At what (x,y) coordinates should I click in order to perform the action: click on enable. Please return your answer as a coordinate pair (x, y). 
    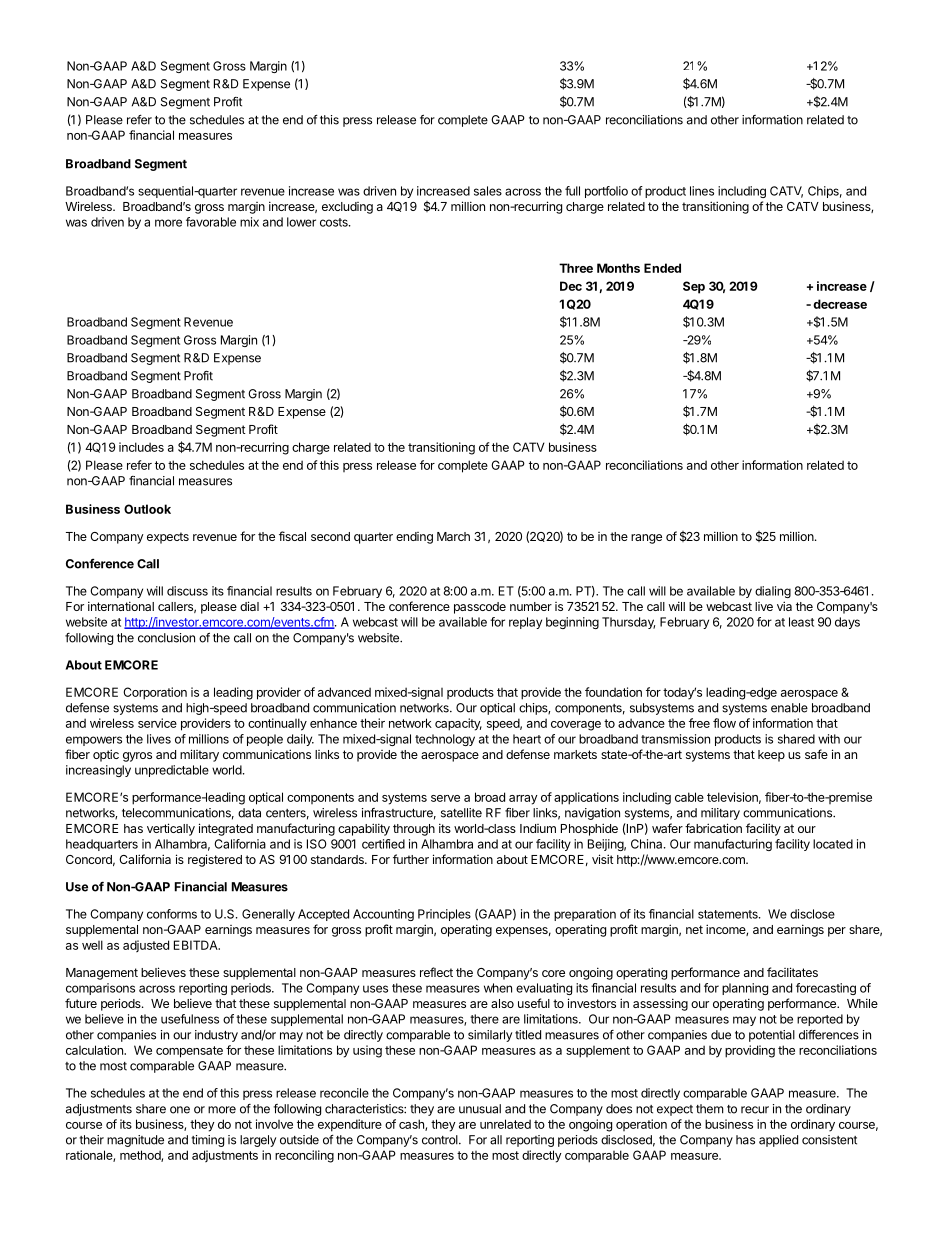
    Looking at the image, I should click on (789, 708).
